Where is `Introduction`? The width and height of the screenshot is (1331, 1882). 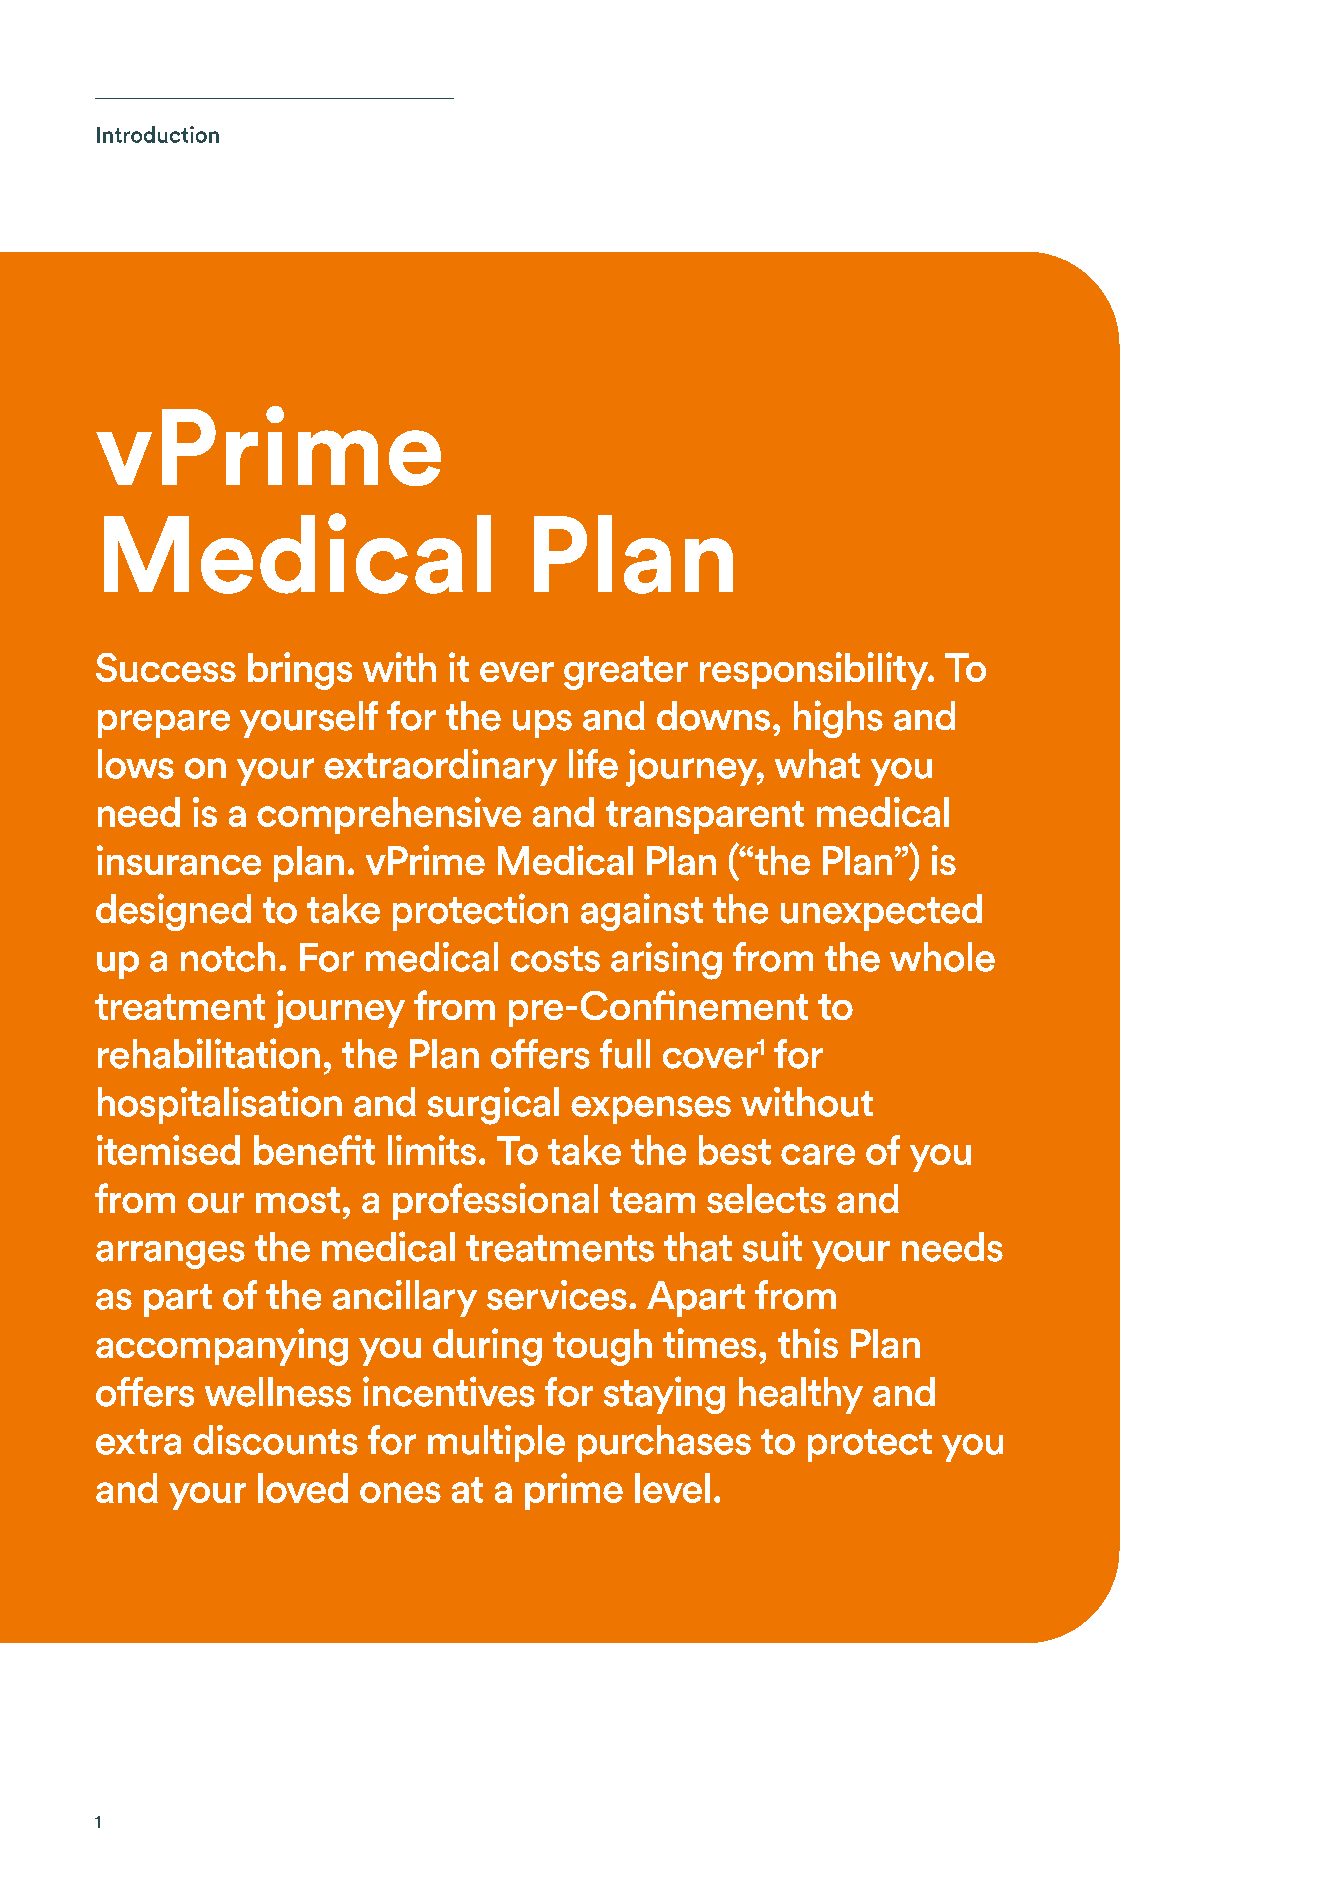
Introduction is located at coordinates (158, 134).
